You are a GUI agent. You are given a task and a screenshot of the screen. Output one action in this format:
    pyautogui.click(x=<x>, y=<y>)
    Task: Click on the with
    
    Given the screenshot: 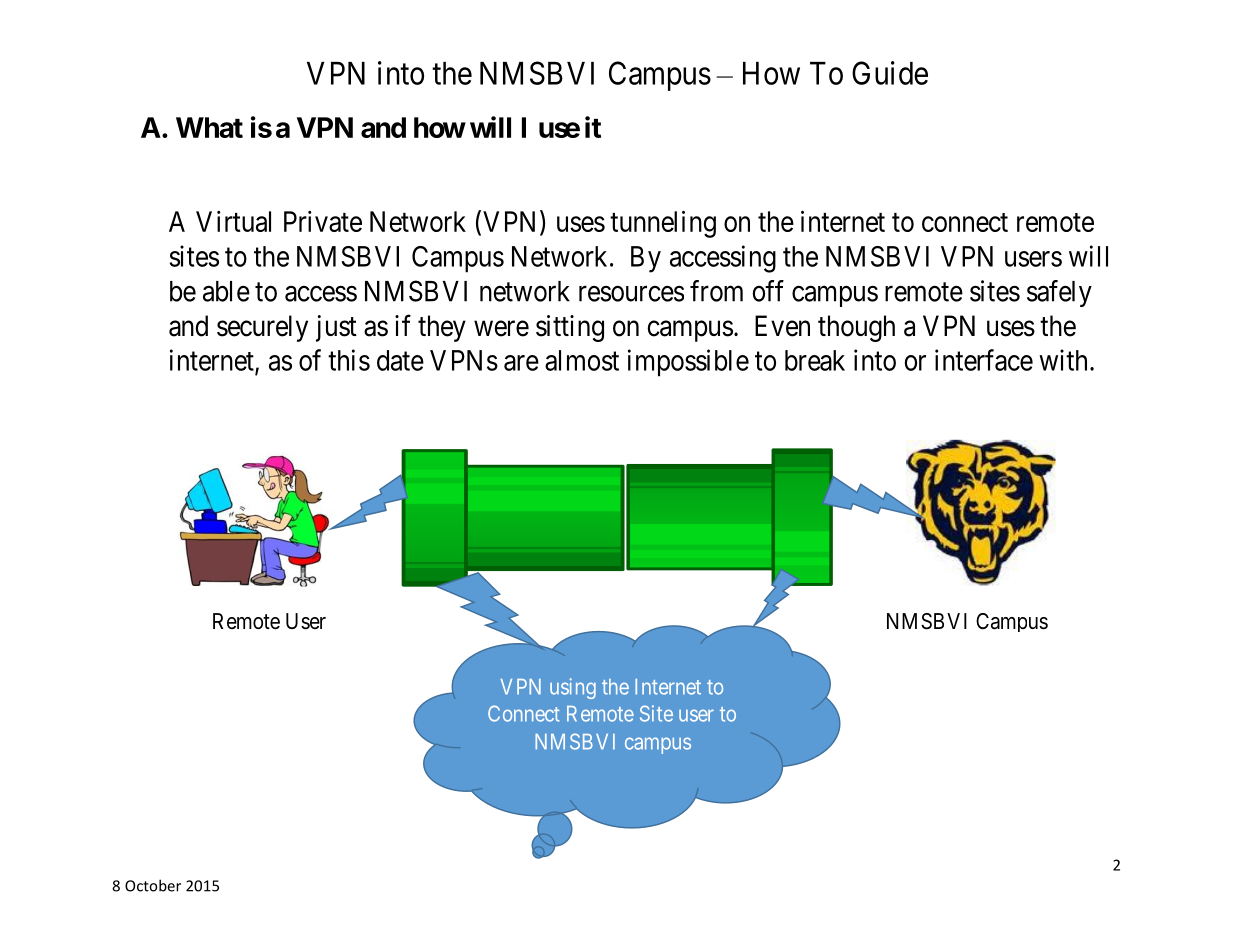 What is the action you would take?
    pyautogui.click(x=1063, y=360)
